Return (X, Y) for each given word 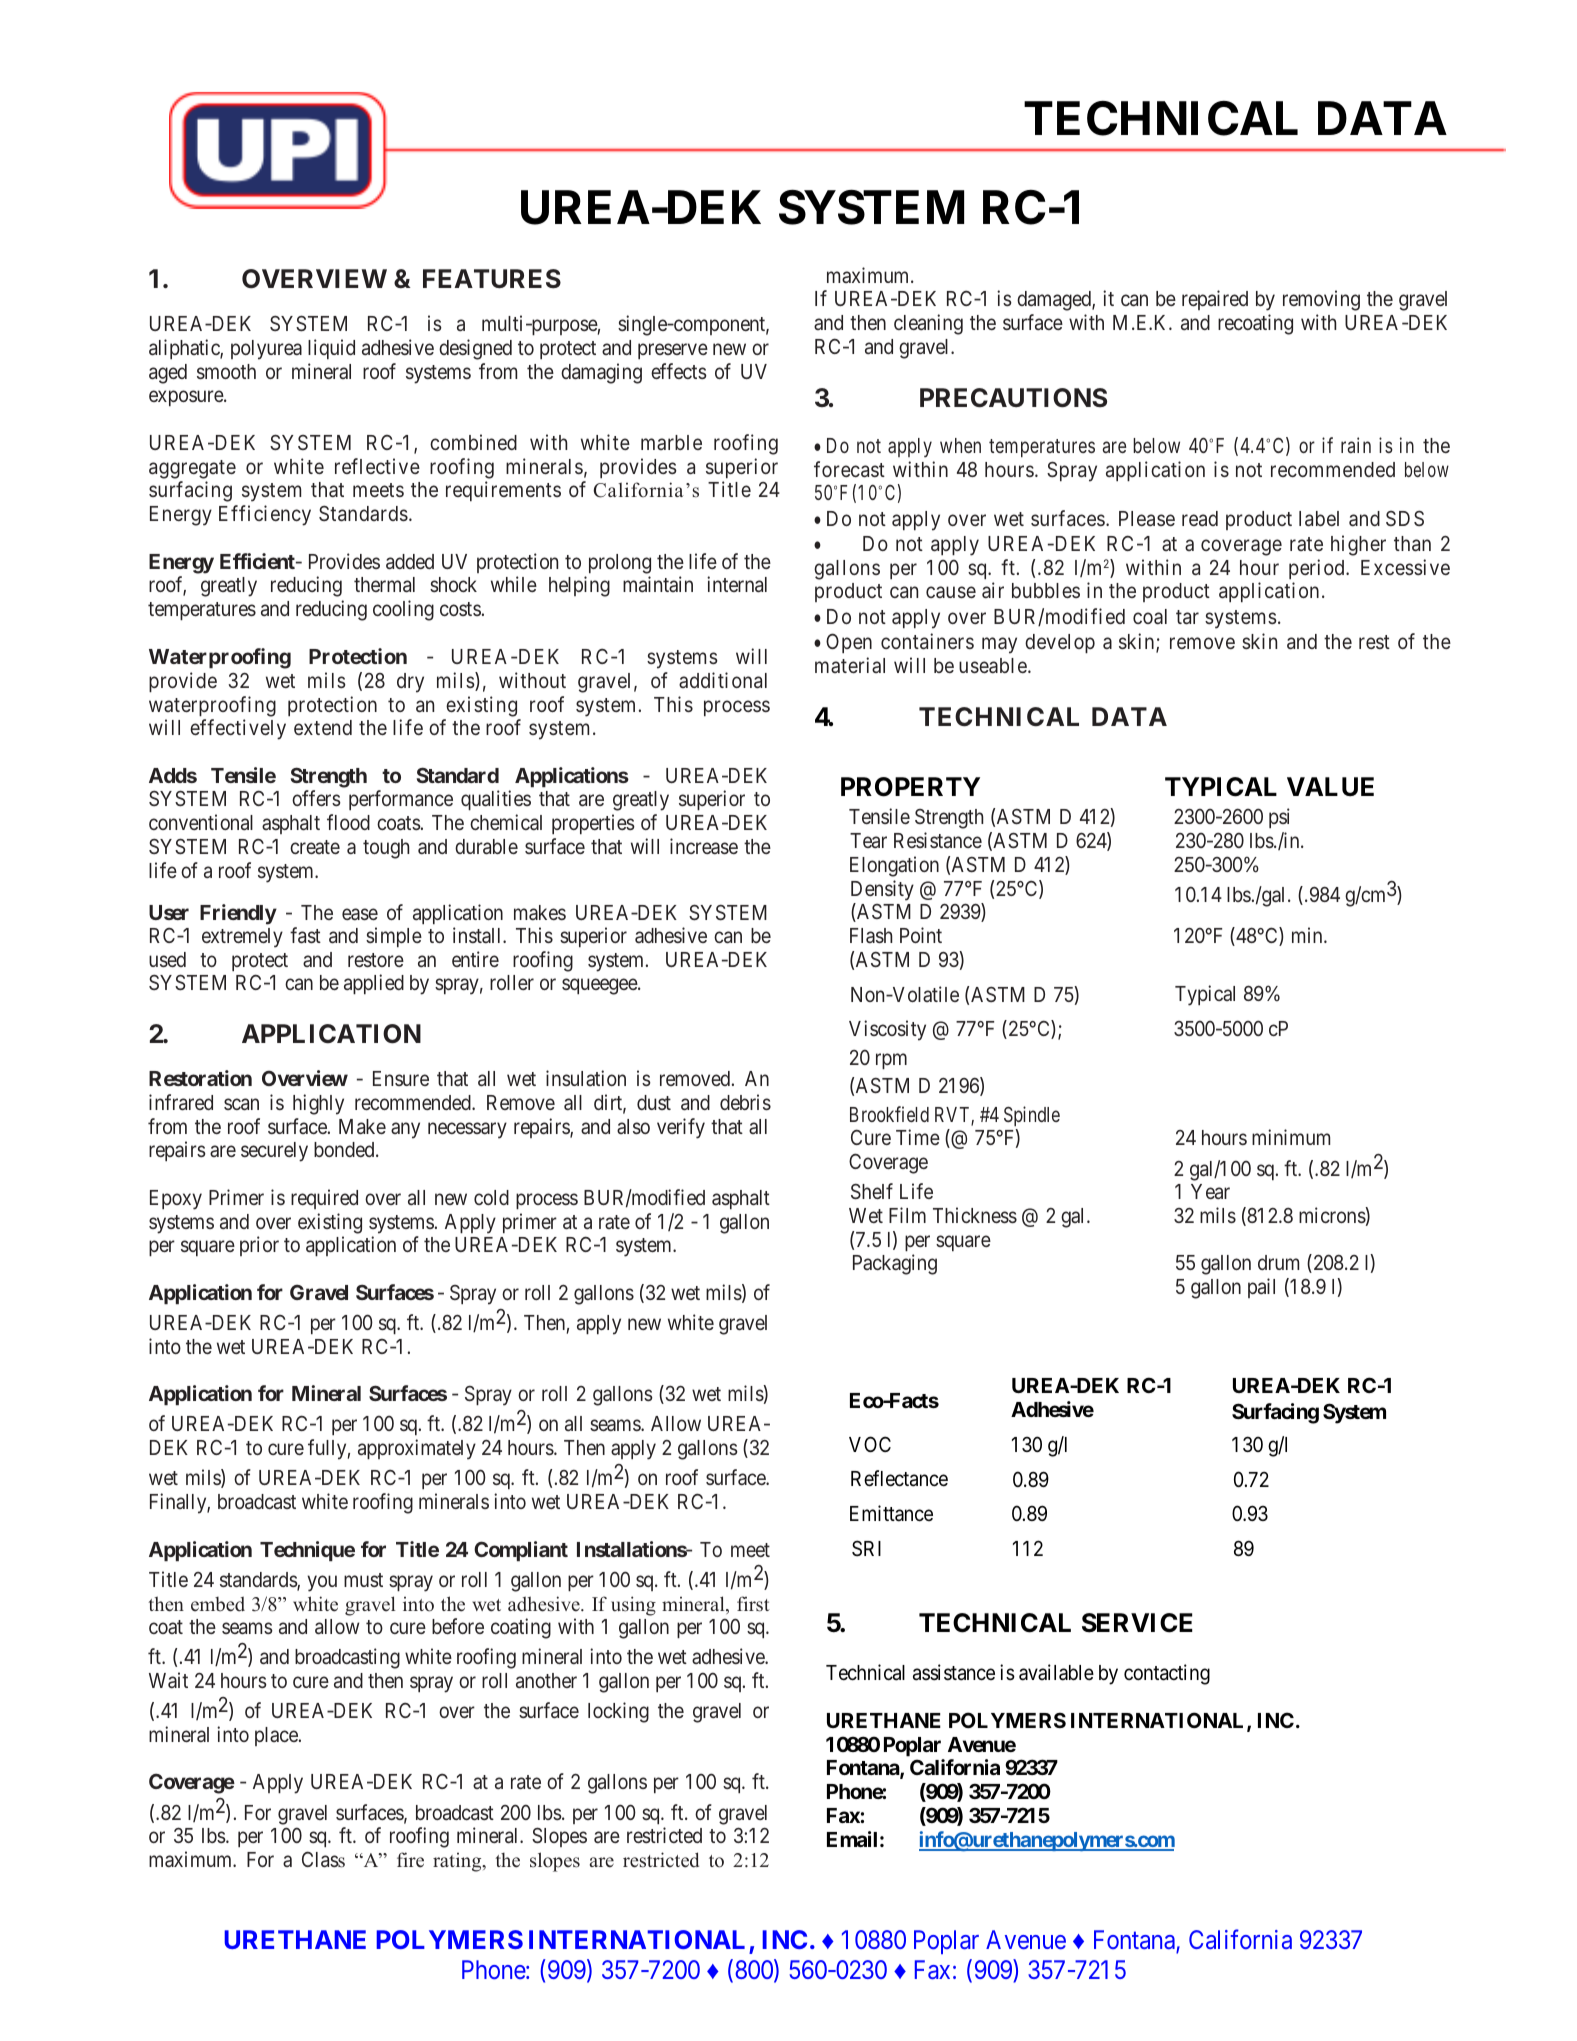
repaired (1215, 300)
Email (852, 1839)
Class (323, 1859)
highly (318, 1104)
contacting (1167, 1674)
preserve (673, 351)
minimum (1291, 1137)
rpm (891, 1061)
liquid (331, 349)
